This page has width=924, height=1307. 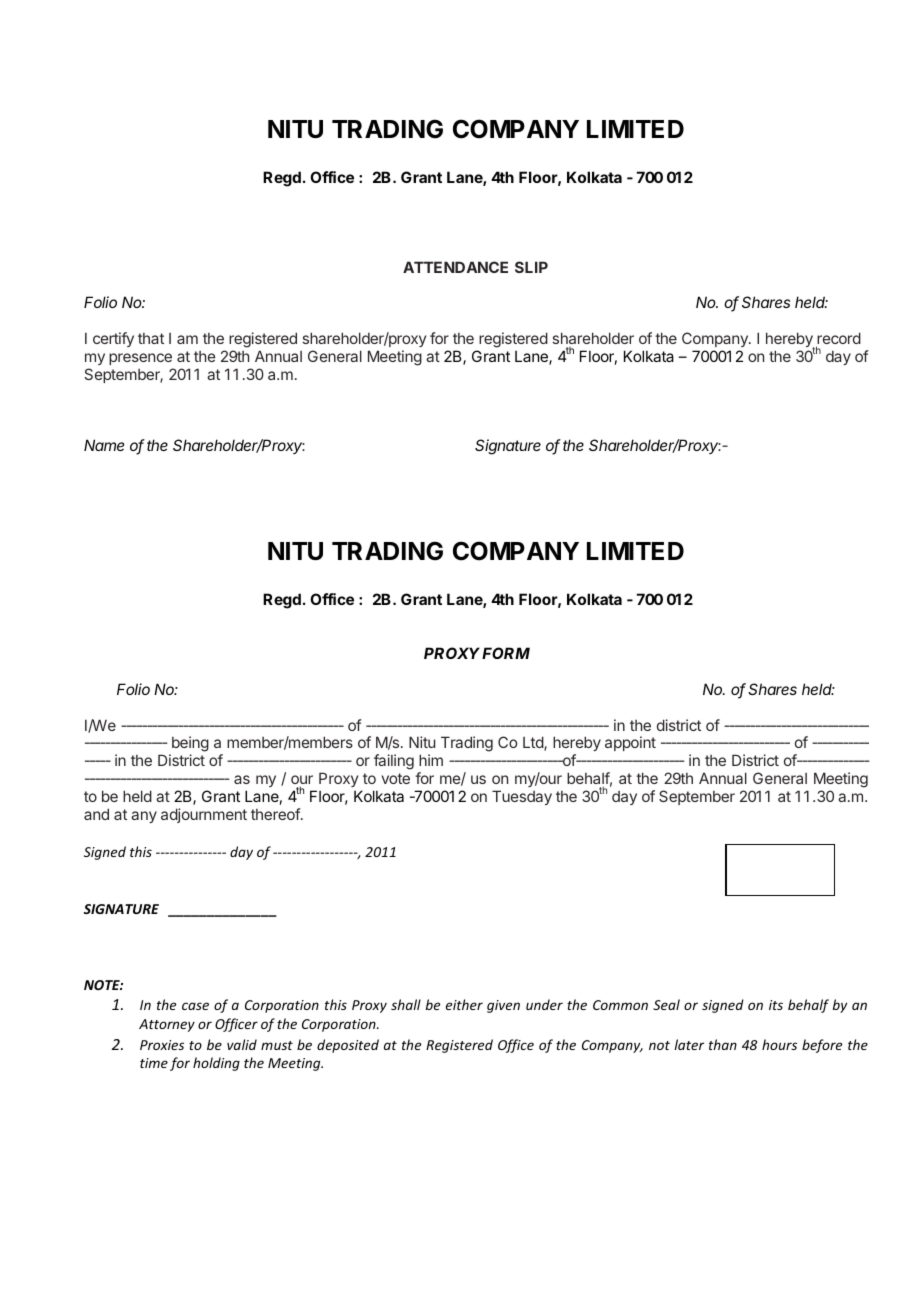 I want to click on Tuesday, so click(x=522, y=797).
